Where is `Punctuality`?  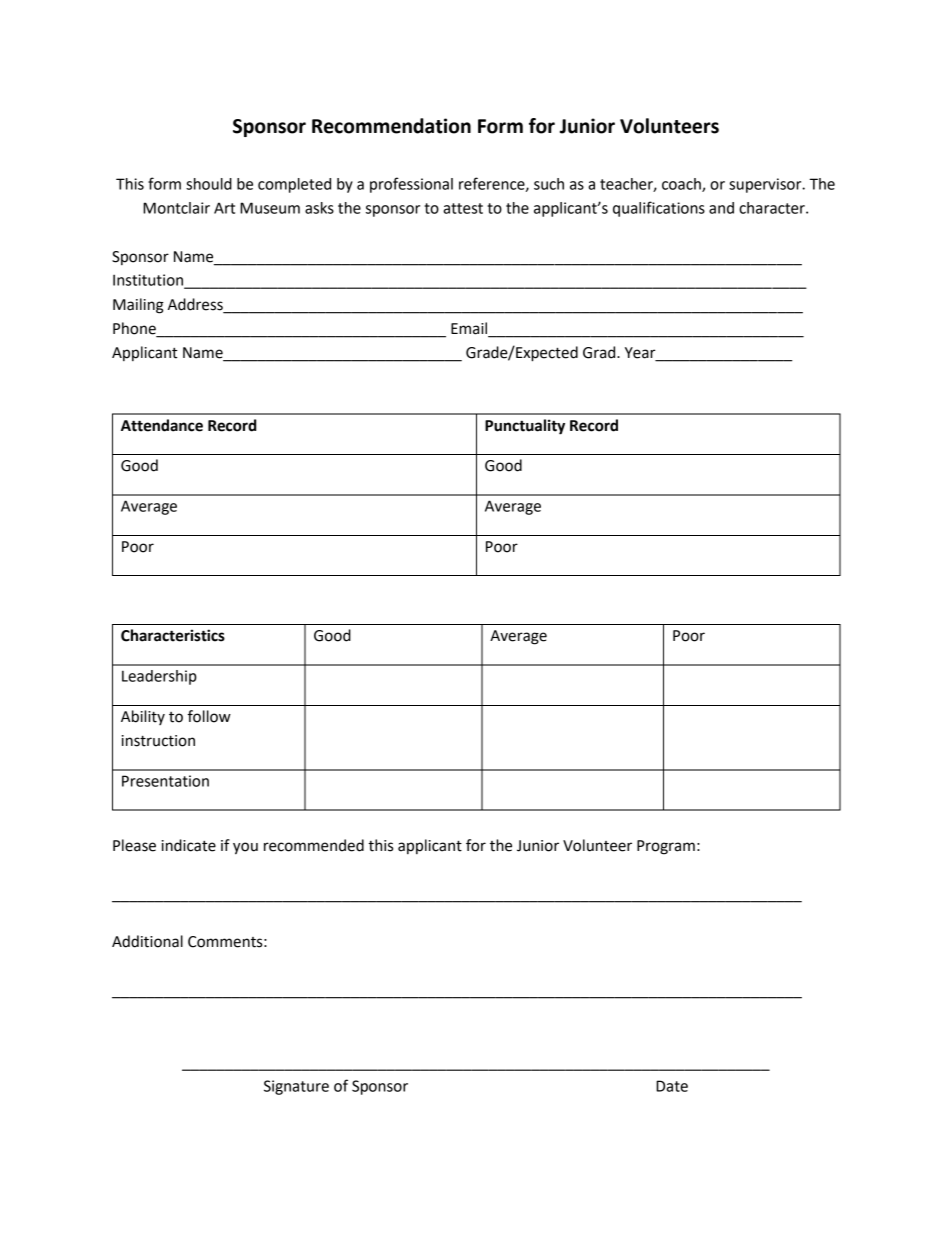 Punctuality is located at coordinates (525, 427).
